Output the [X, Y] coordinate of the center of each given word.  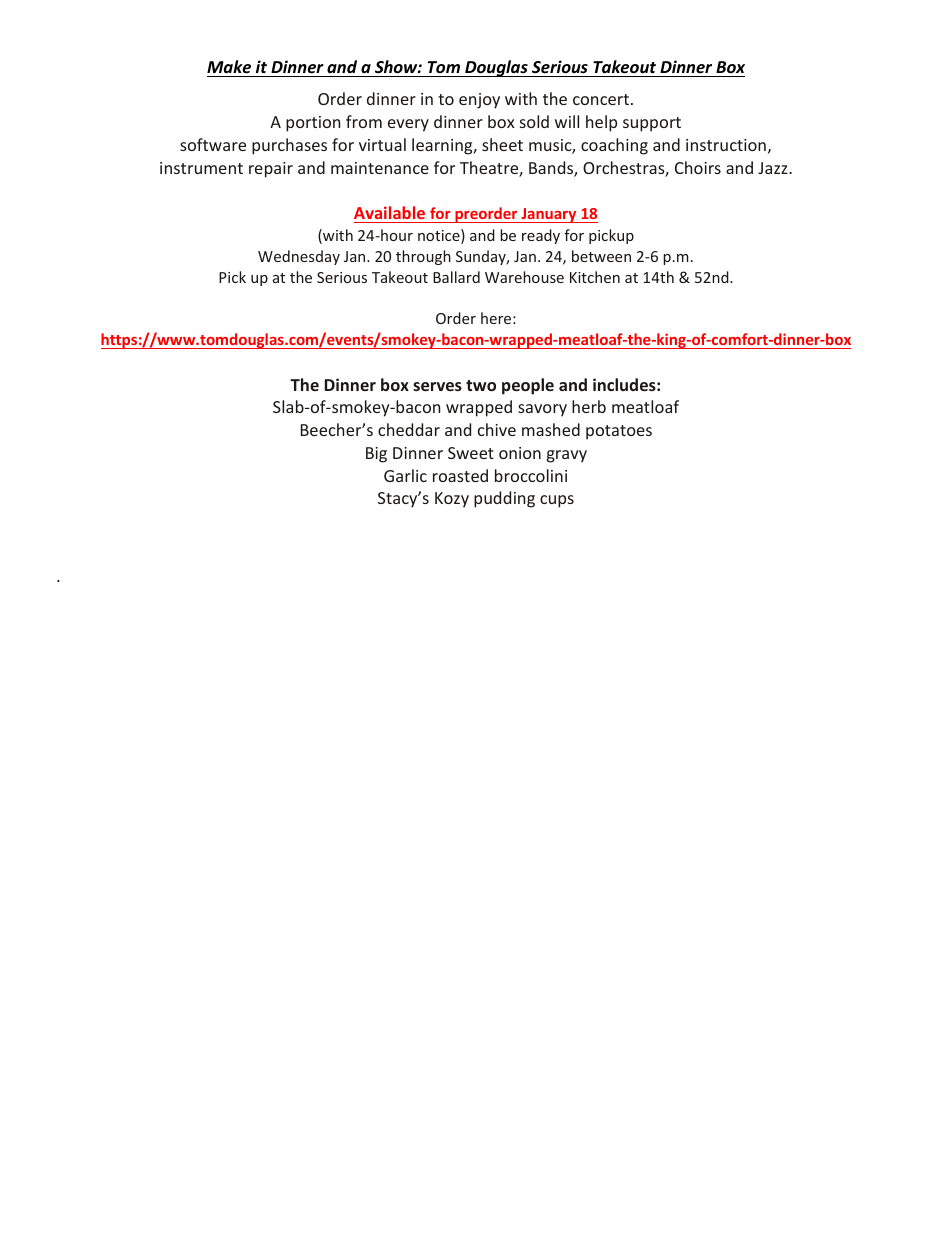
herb [589, 406]
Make [229, 67]
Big [376, 455]
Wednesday [299, 257]
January [549, 215]
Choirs [698, 167]
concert [601, 99]
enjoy [479, 101]
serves [437, 386]
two [481, 385]
